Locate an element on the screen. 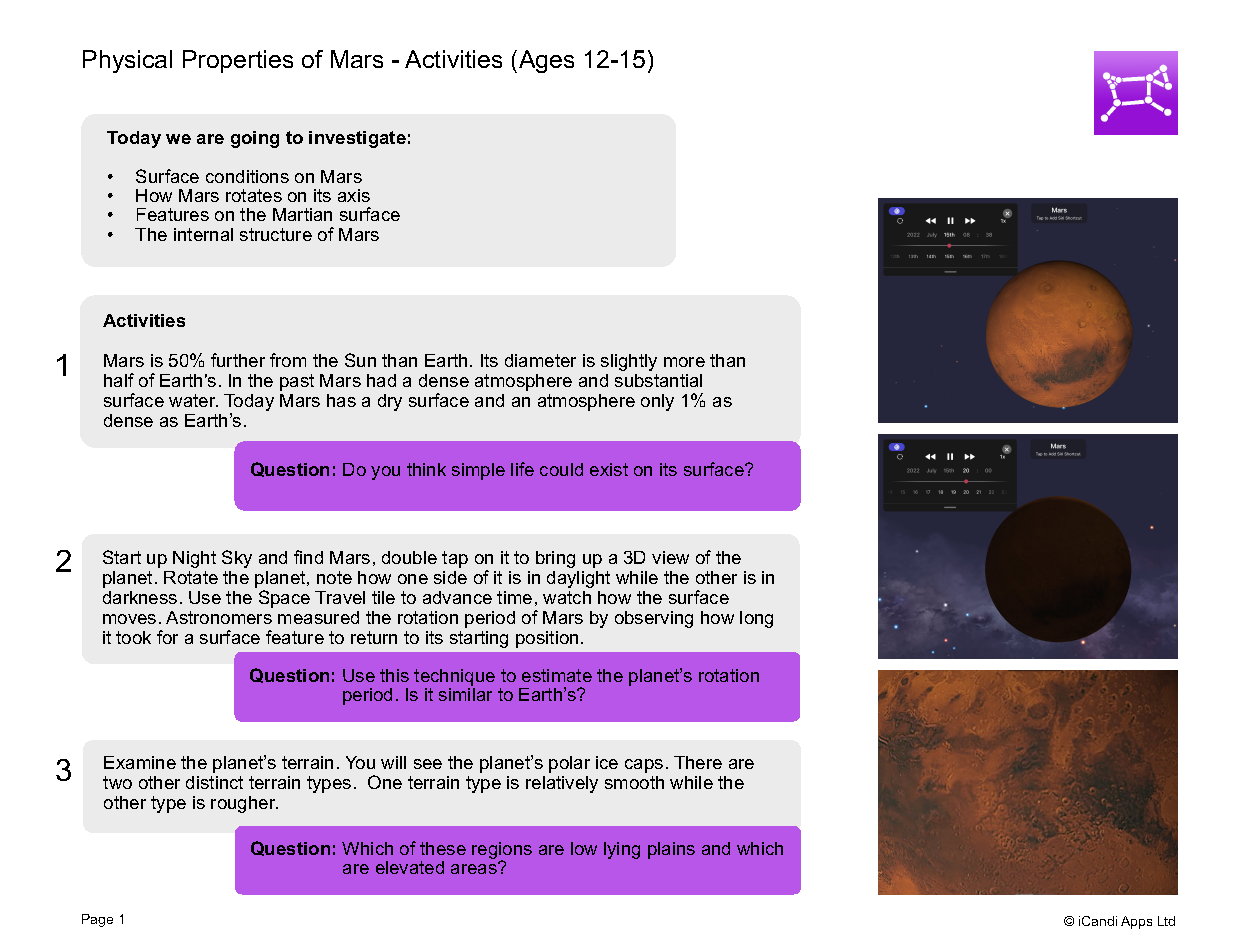 This screenshot has height=952, width=1233. Ages is located at coordinates (546, 61).
